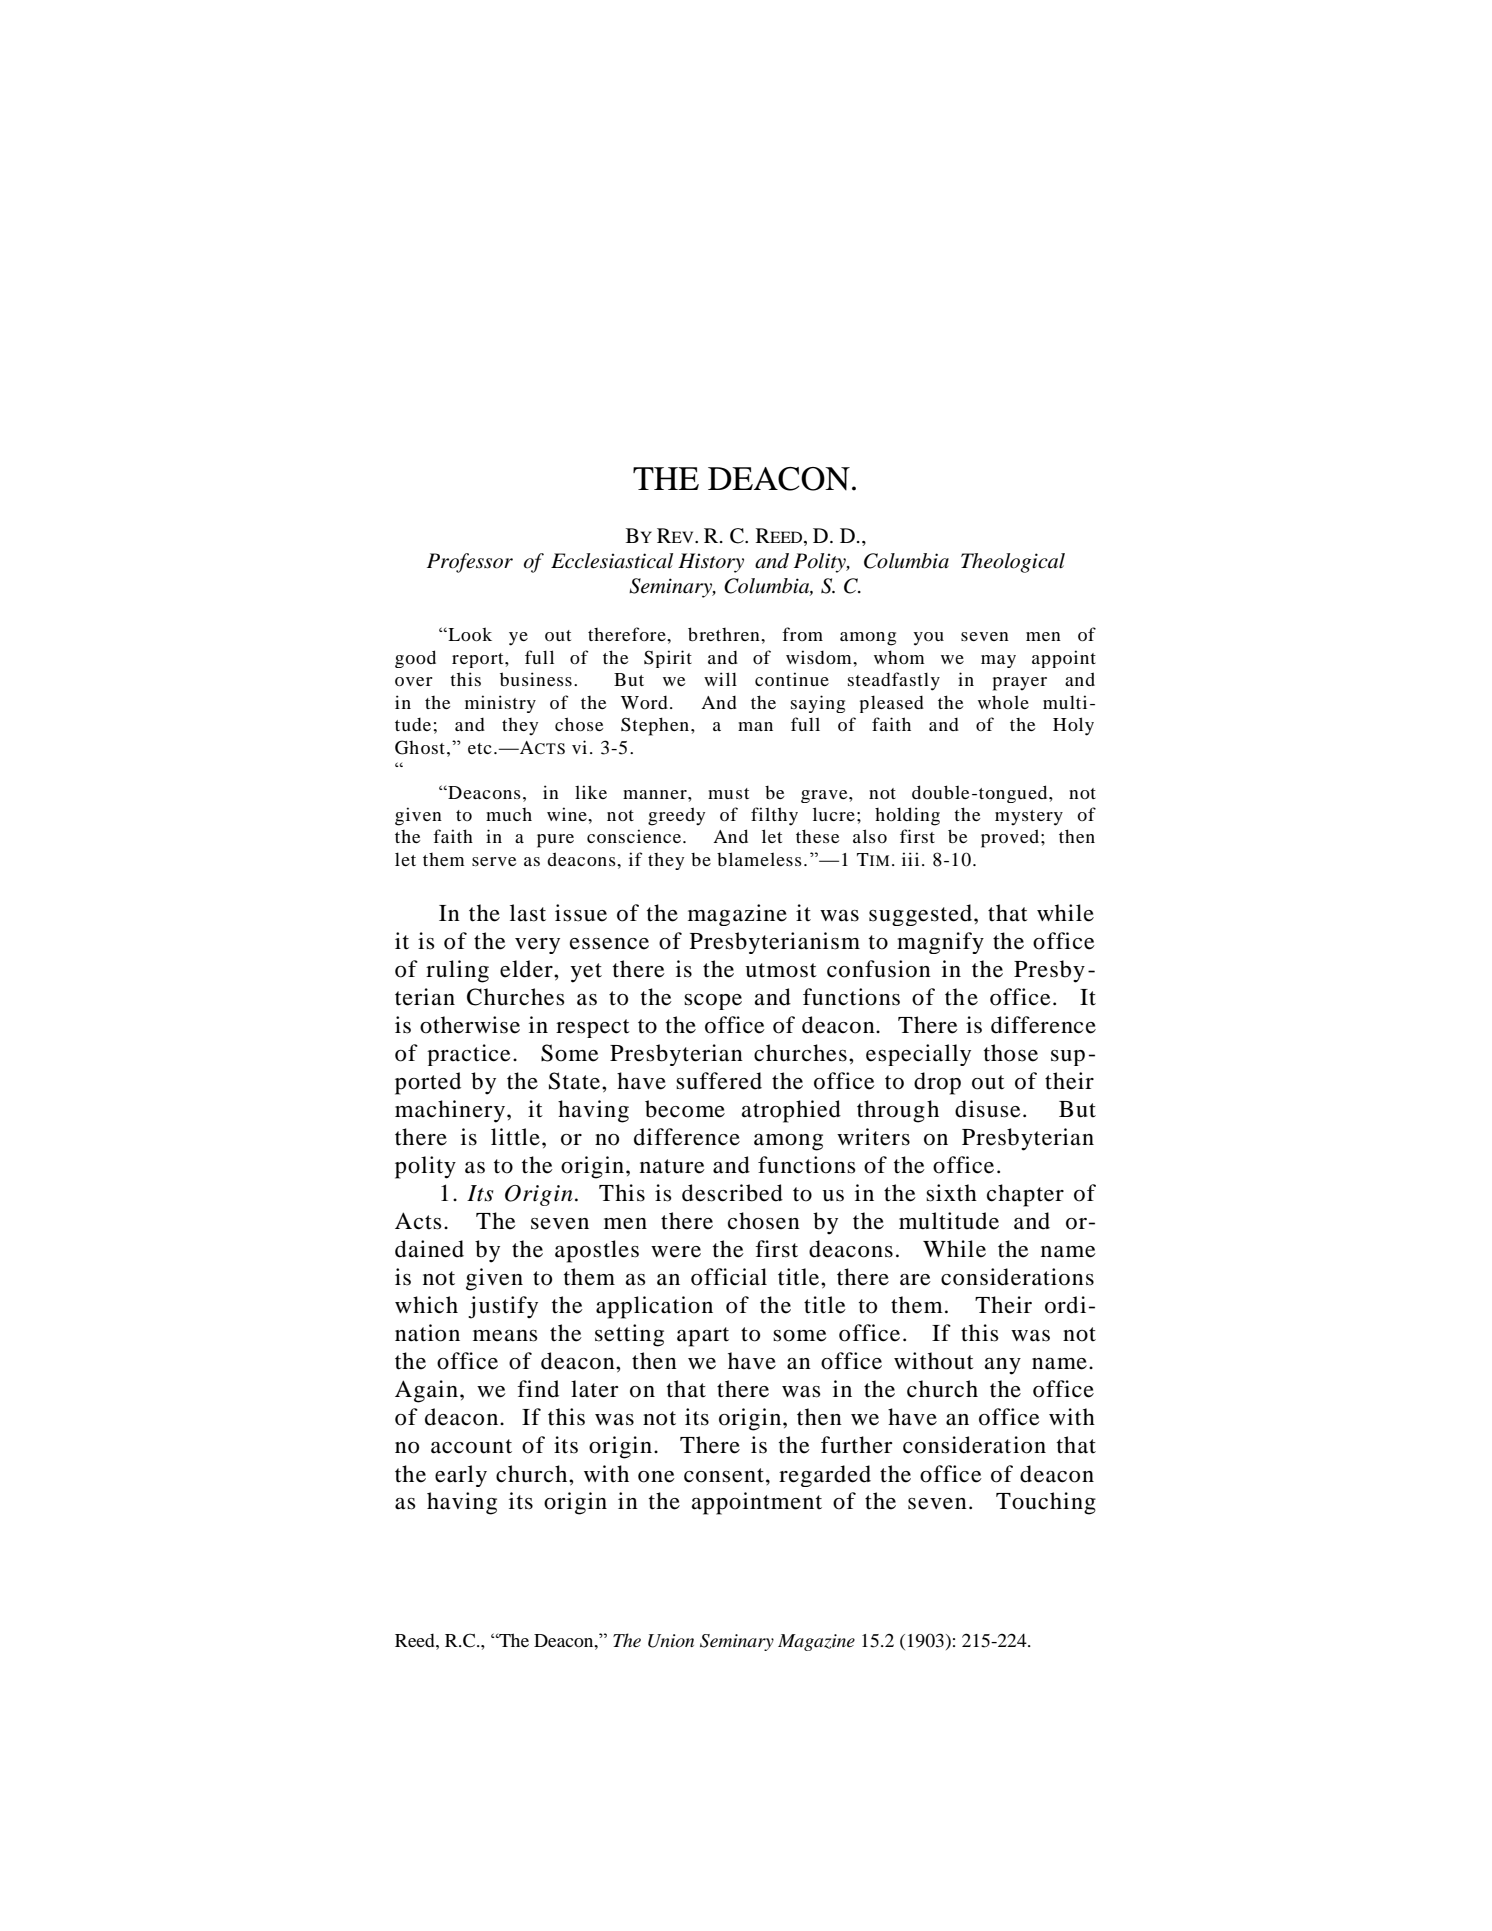  What do you see at coordinates (461, 1476) in the screenshot?
I see `early` at bounding box center [461, 1476].
